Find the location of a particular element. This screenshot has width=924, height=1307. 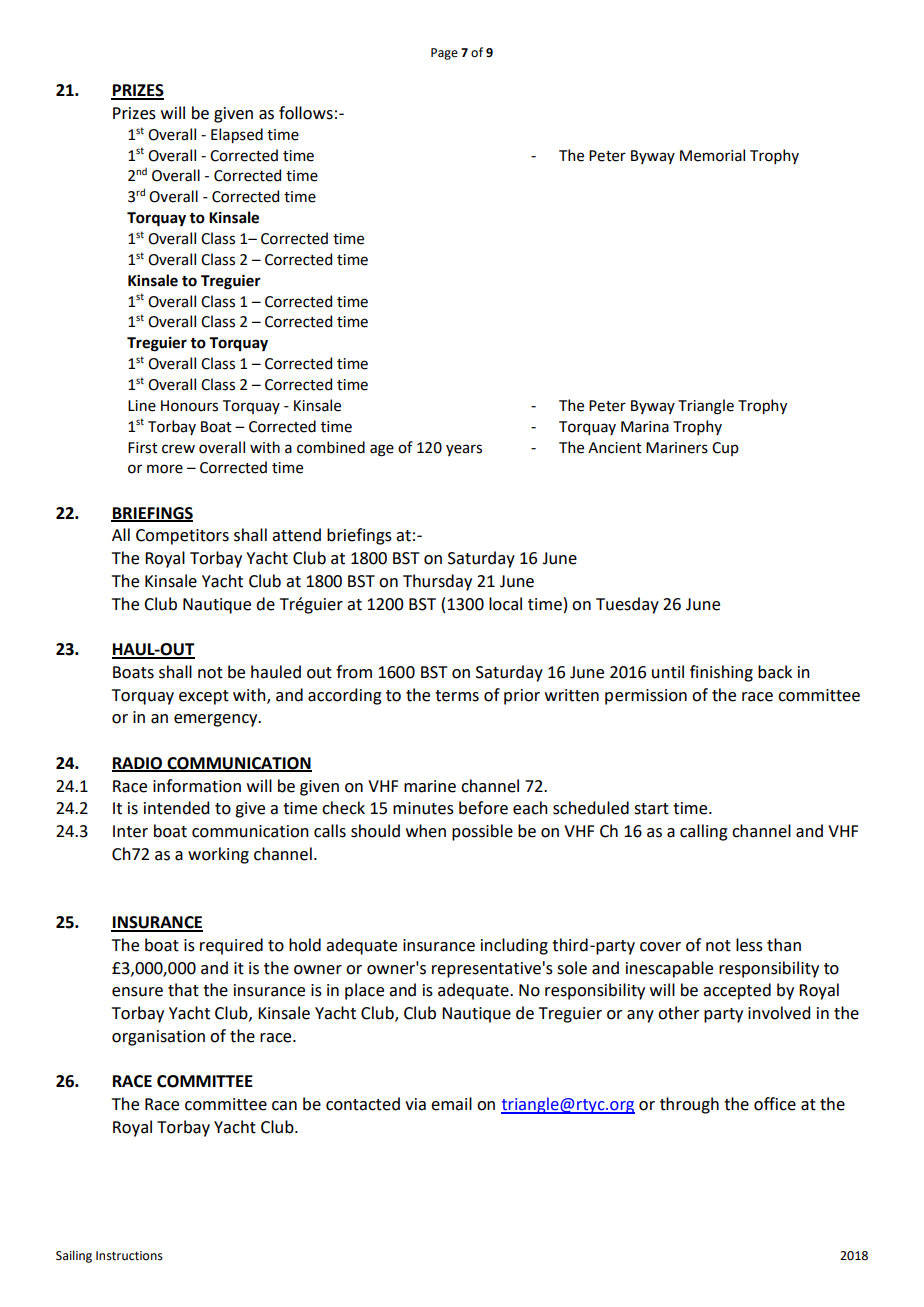

via is located at coordinates (415, 1104).
